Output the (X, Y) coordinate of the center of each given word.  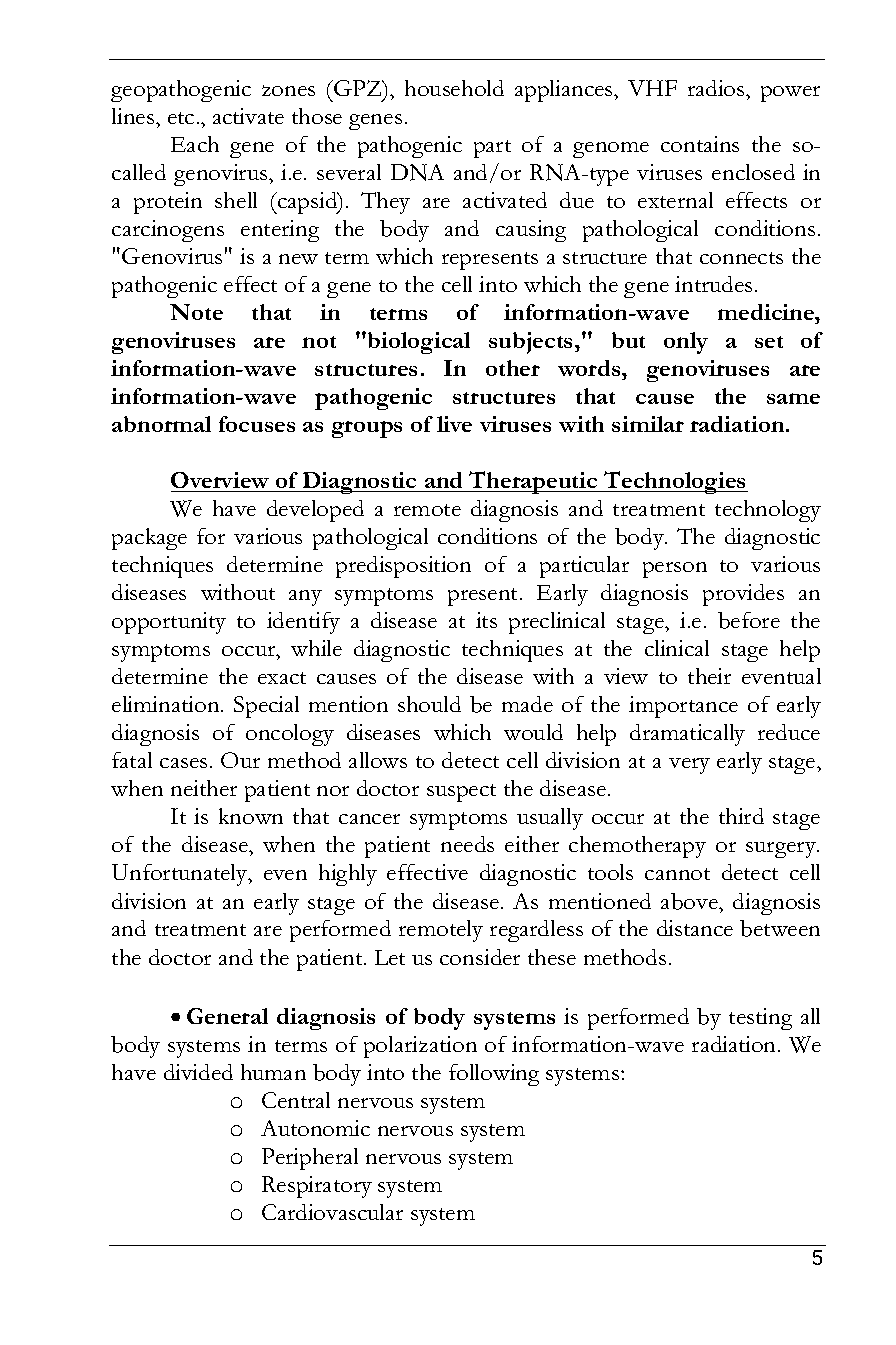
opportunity (169, 623)
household (454, 88)
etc (181, 118)
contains (700, 144)
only (686, 343)
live (454, 424)
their (709, 676)
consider (480, 957)
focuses (257, 424)
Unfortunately (181, 875)
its (486, 620)
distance (695, 928)
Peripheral (310, 1159)
